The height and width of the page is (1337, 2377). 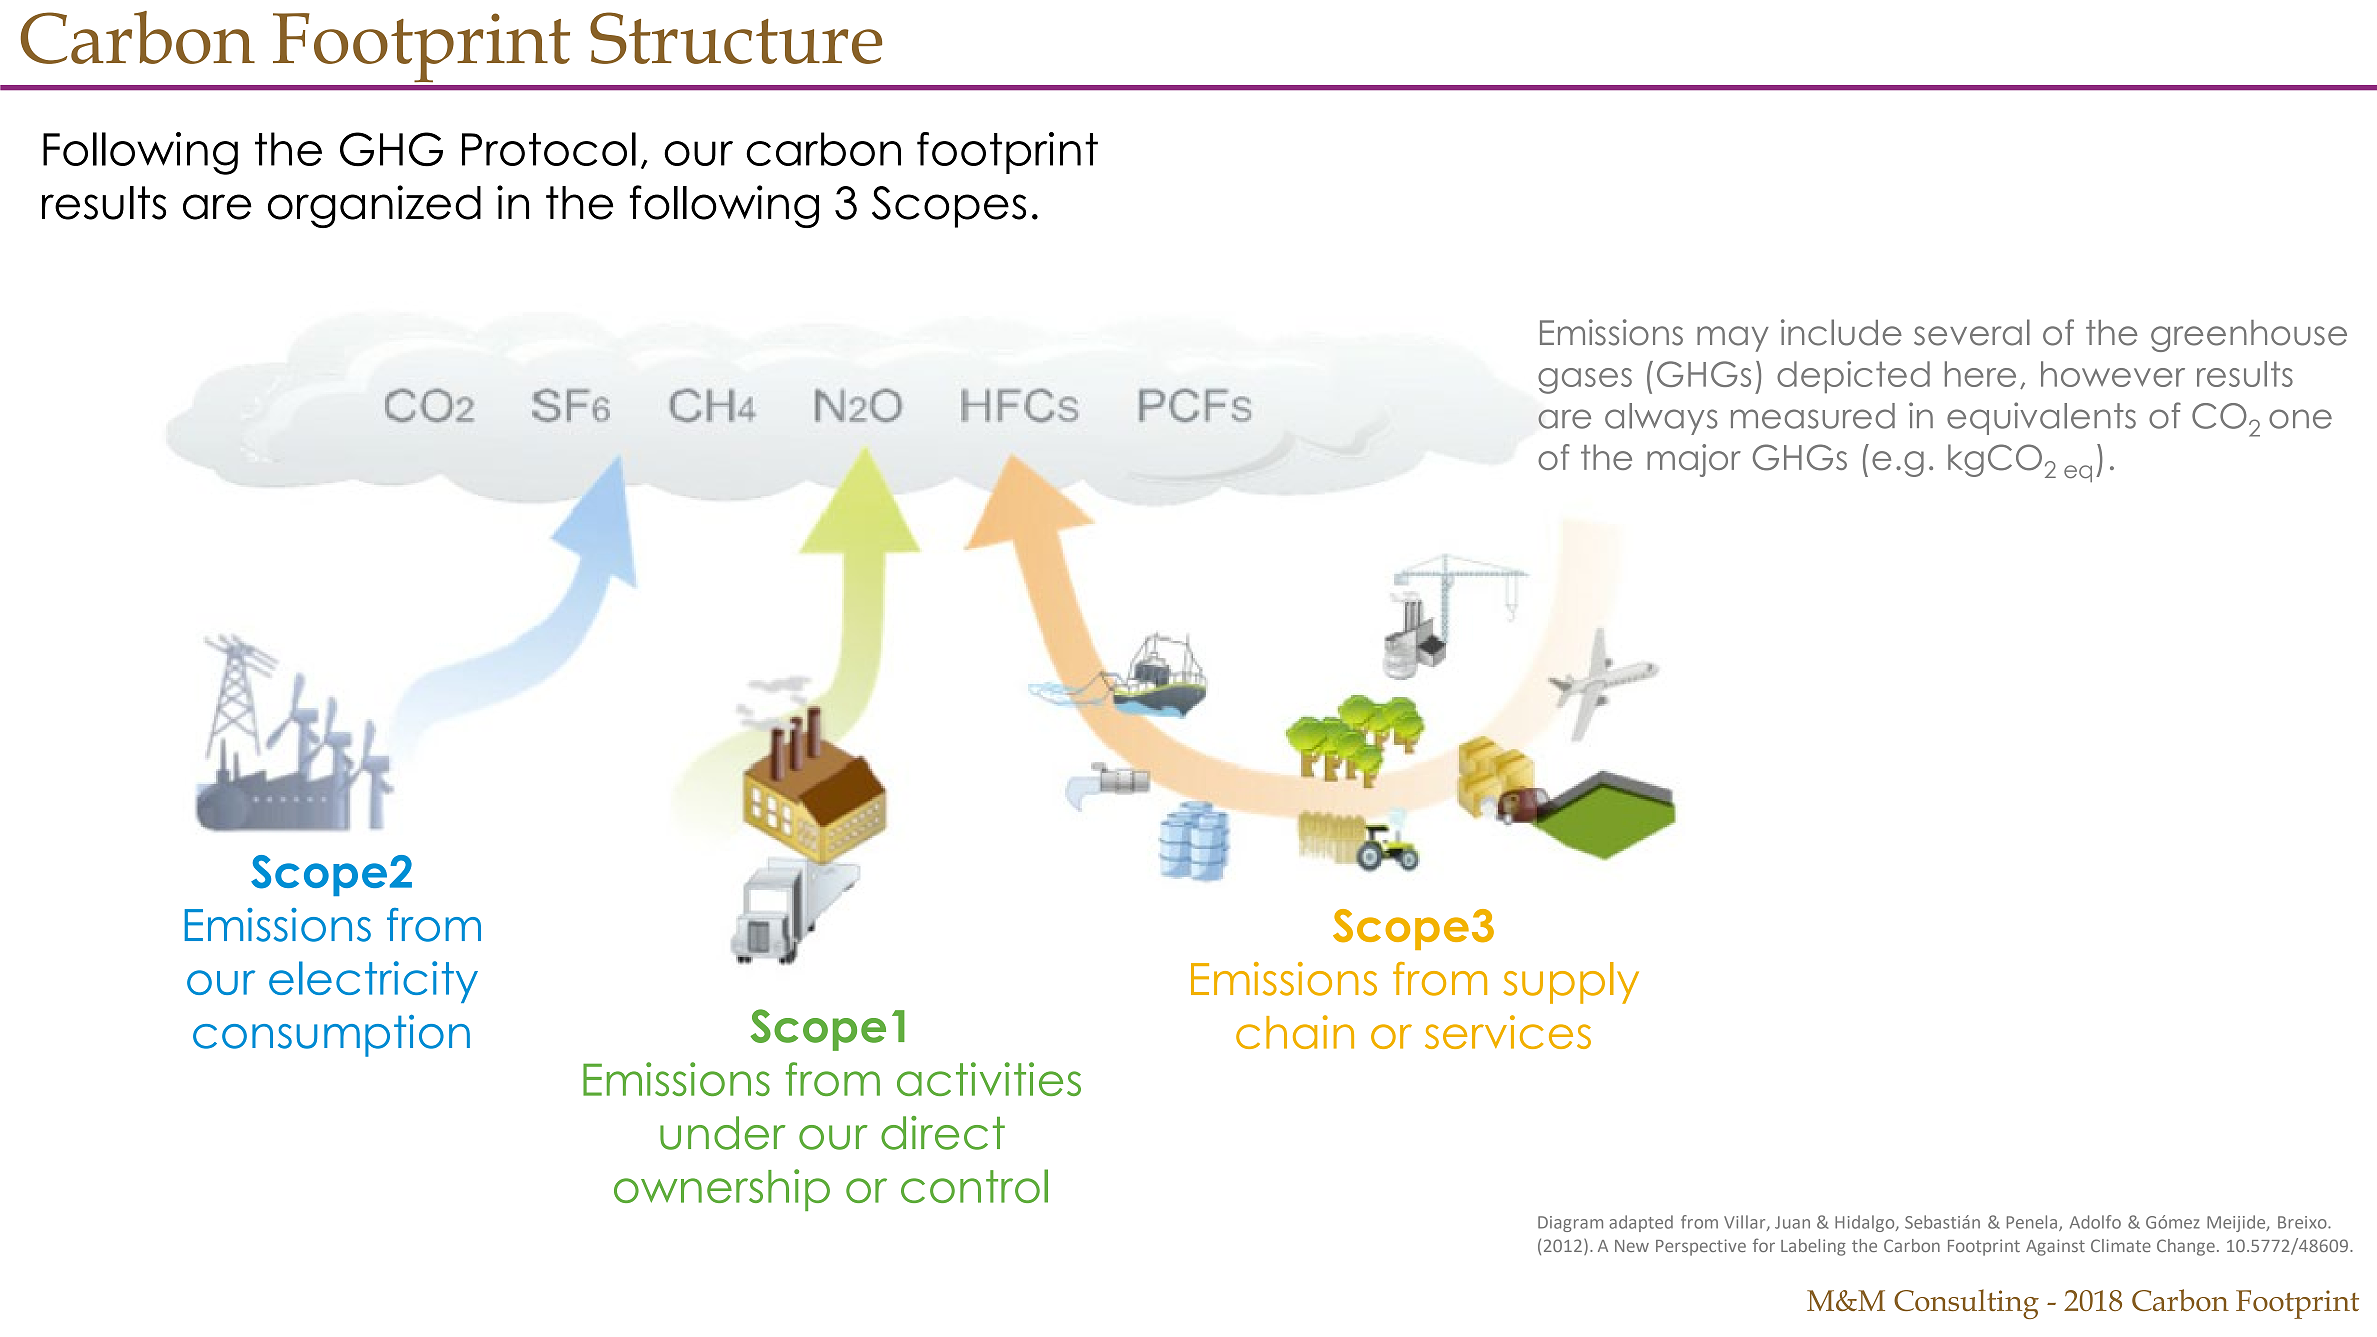 What do you see at coordinates (1295, 1032) in the page?
I see `chain` at bounding box center [1295, 1032].
